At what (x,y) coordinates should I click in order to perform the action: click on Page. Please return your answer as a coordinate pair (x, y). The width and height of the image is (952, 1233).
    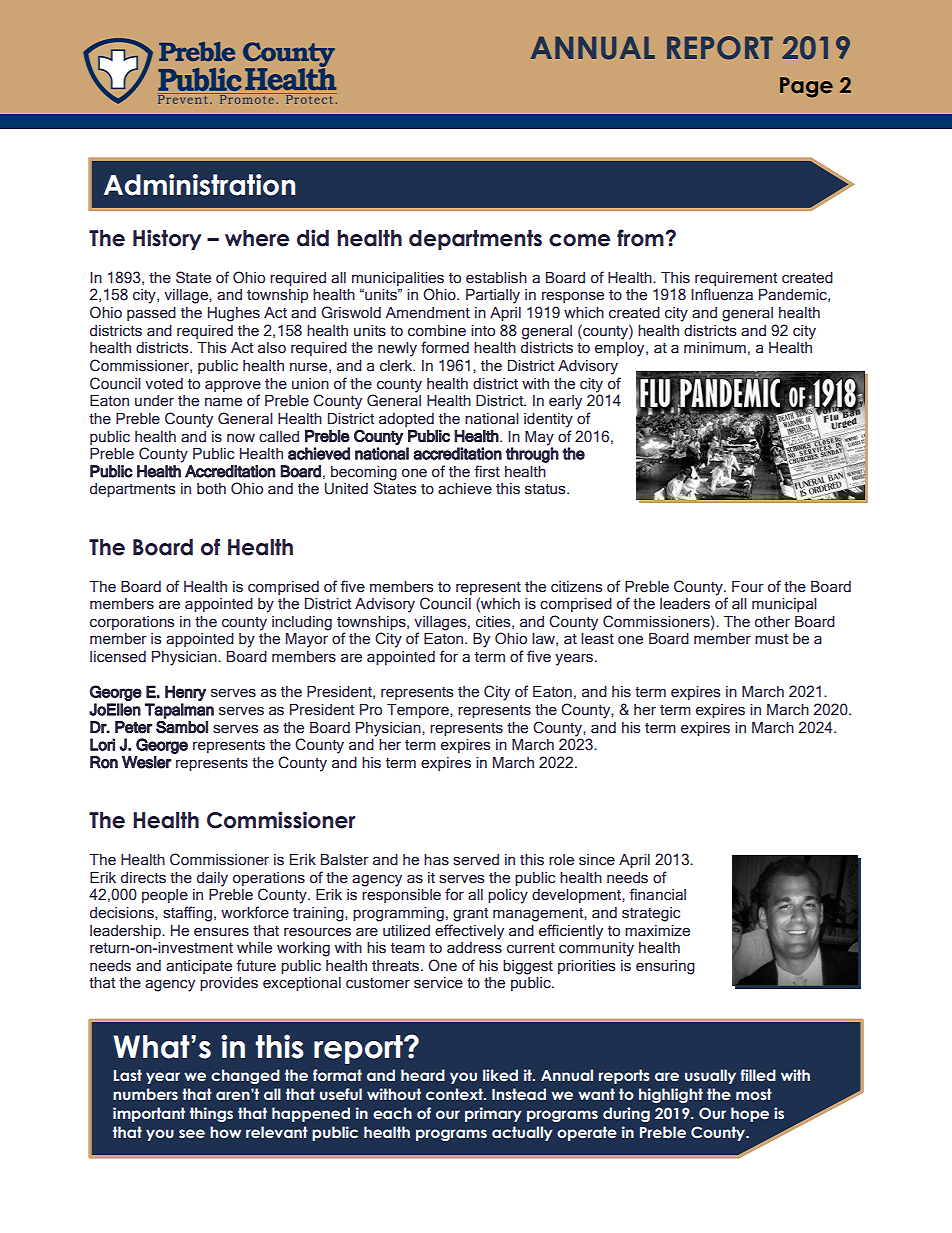
    Looking at the image, I should click on (806, 87).
